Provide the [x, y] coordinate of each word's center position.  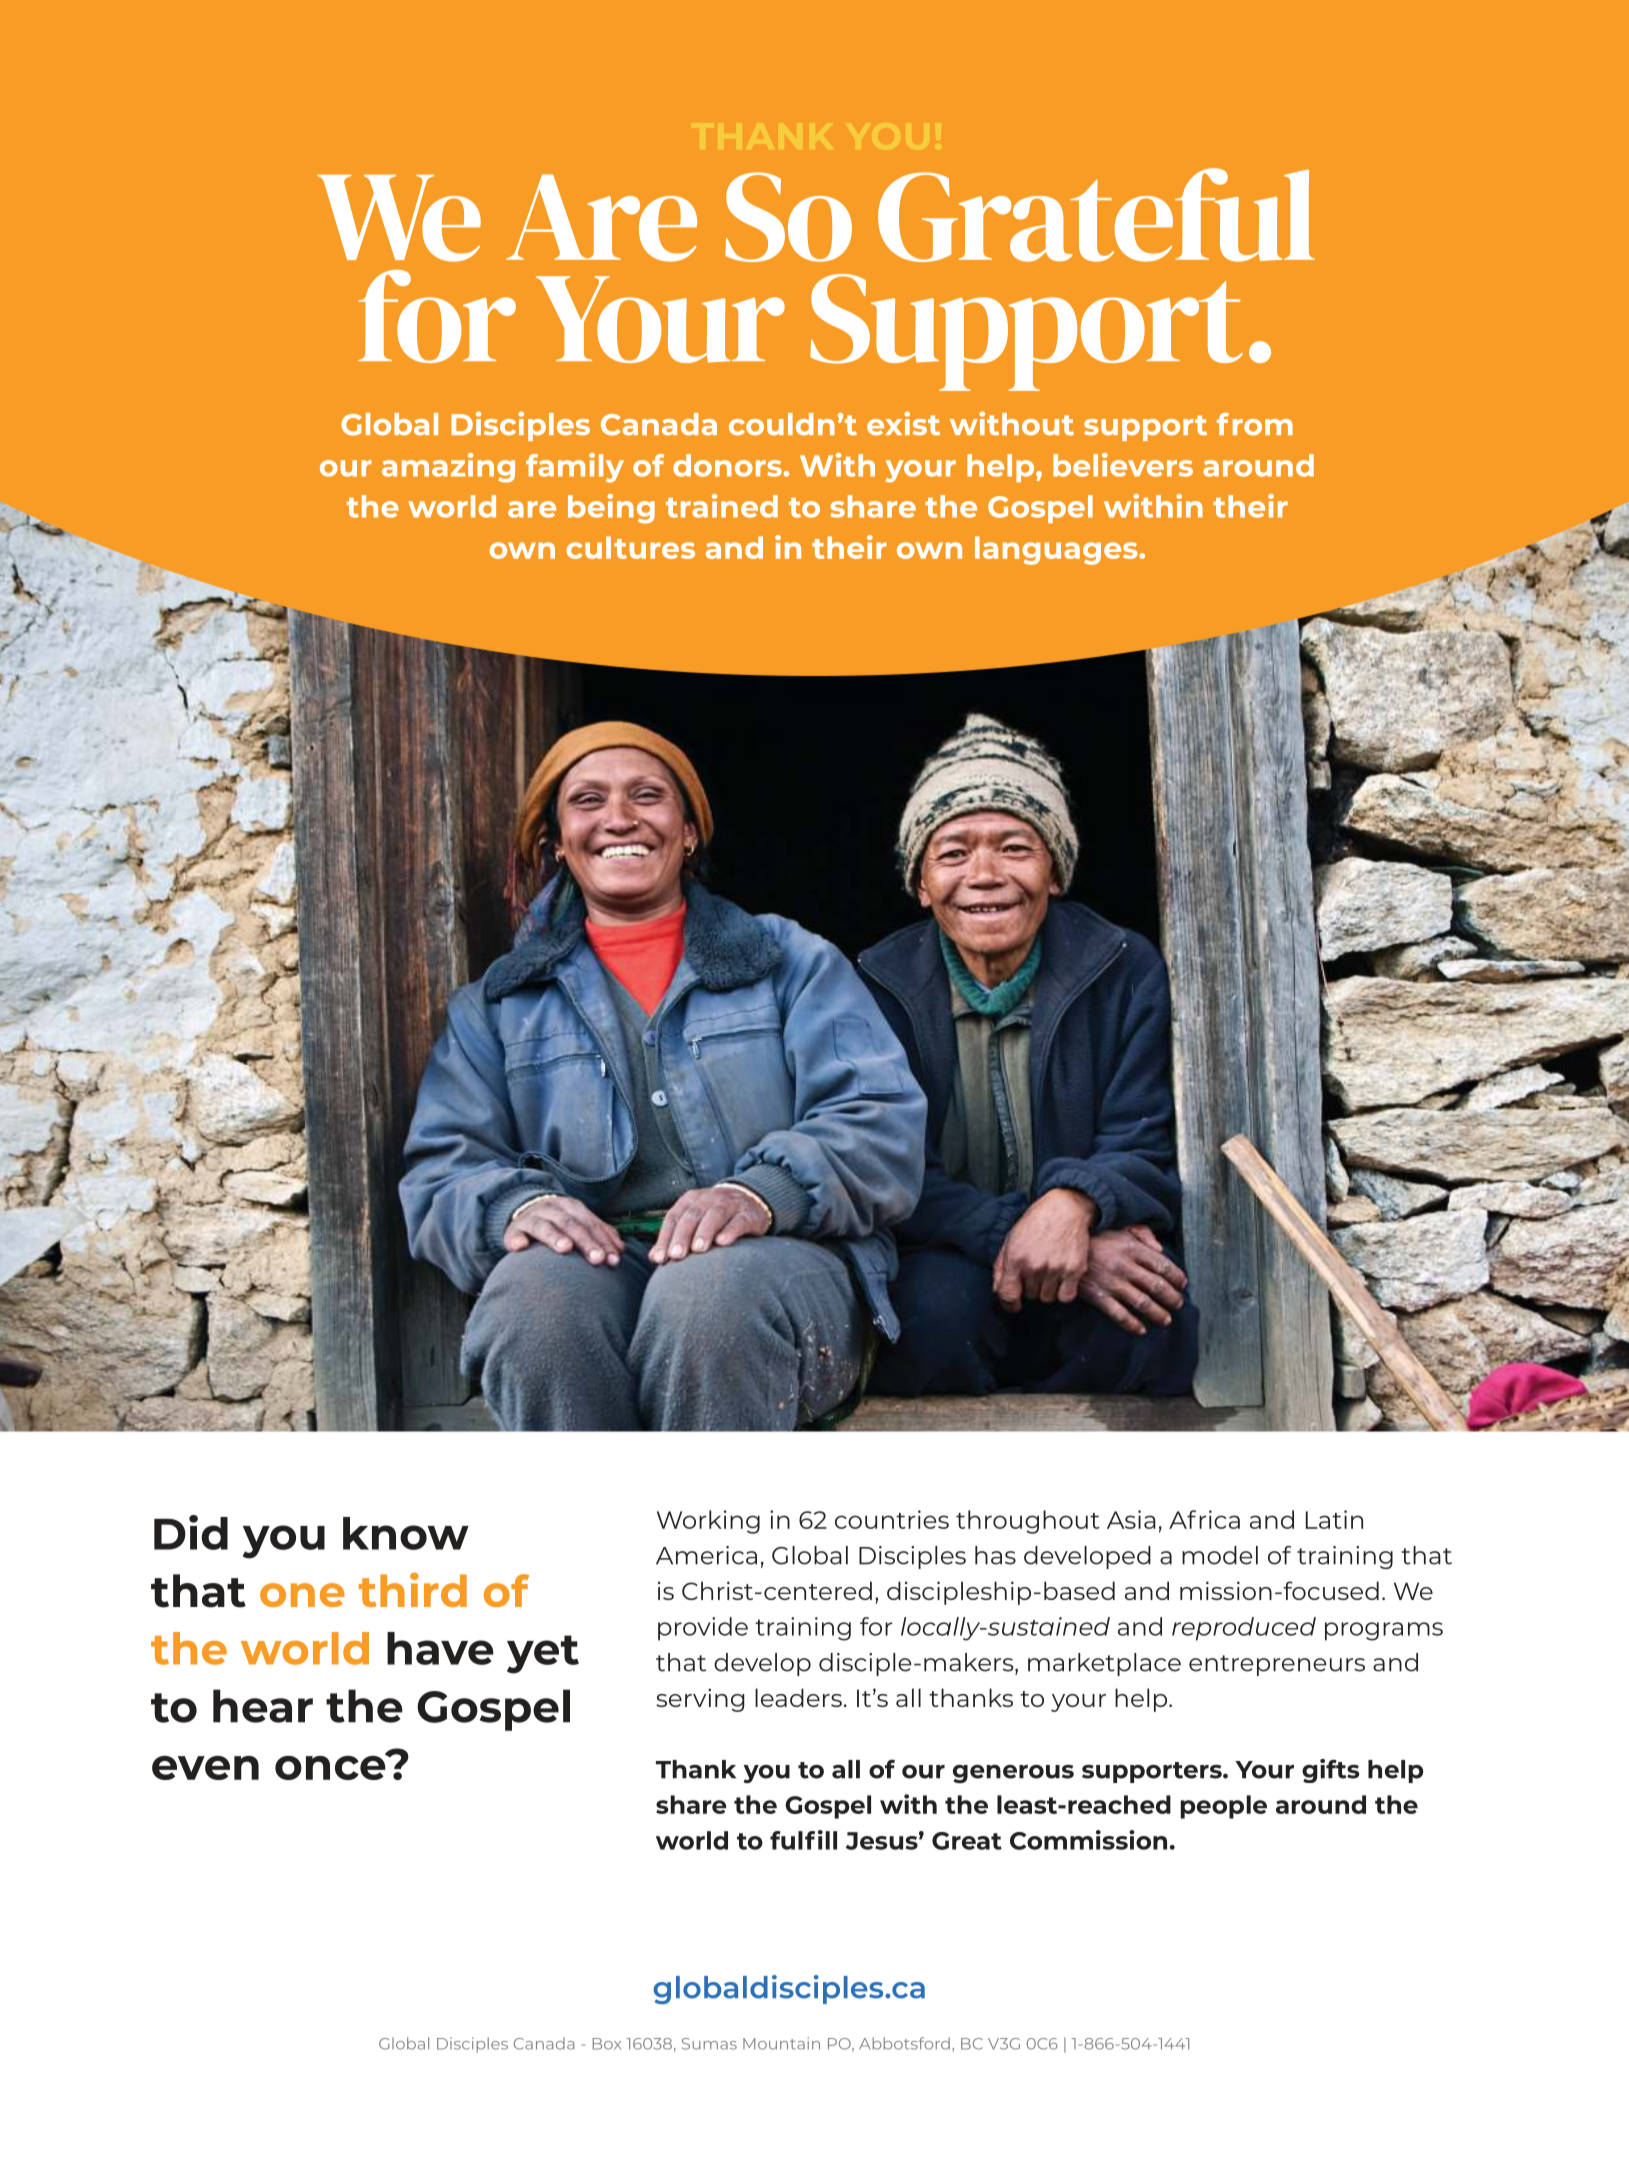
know [406, 1533]
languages [1057, 550]
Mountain [781, 2043]
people [1223, 1807]
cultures [630, 547]
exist [903, 423]
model [1220, 1555]
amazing [448, 468]
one [302, 1595]
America [706, 1555]
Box [607, 2044]
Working [708, 1522]
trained [722, 506]
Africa [1204, 1519]
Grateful [1096, 215]
